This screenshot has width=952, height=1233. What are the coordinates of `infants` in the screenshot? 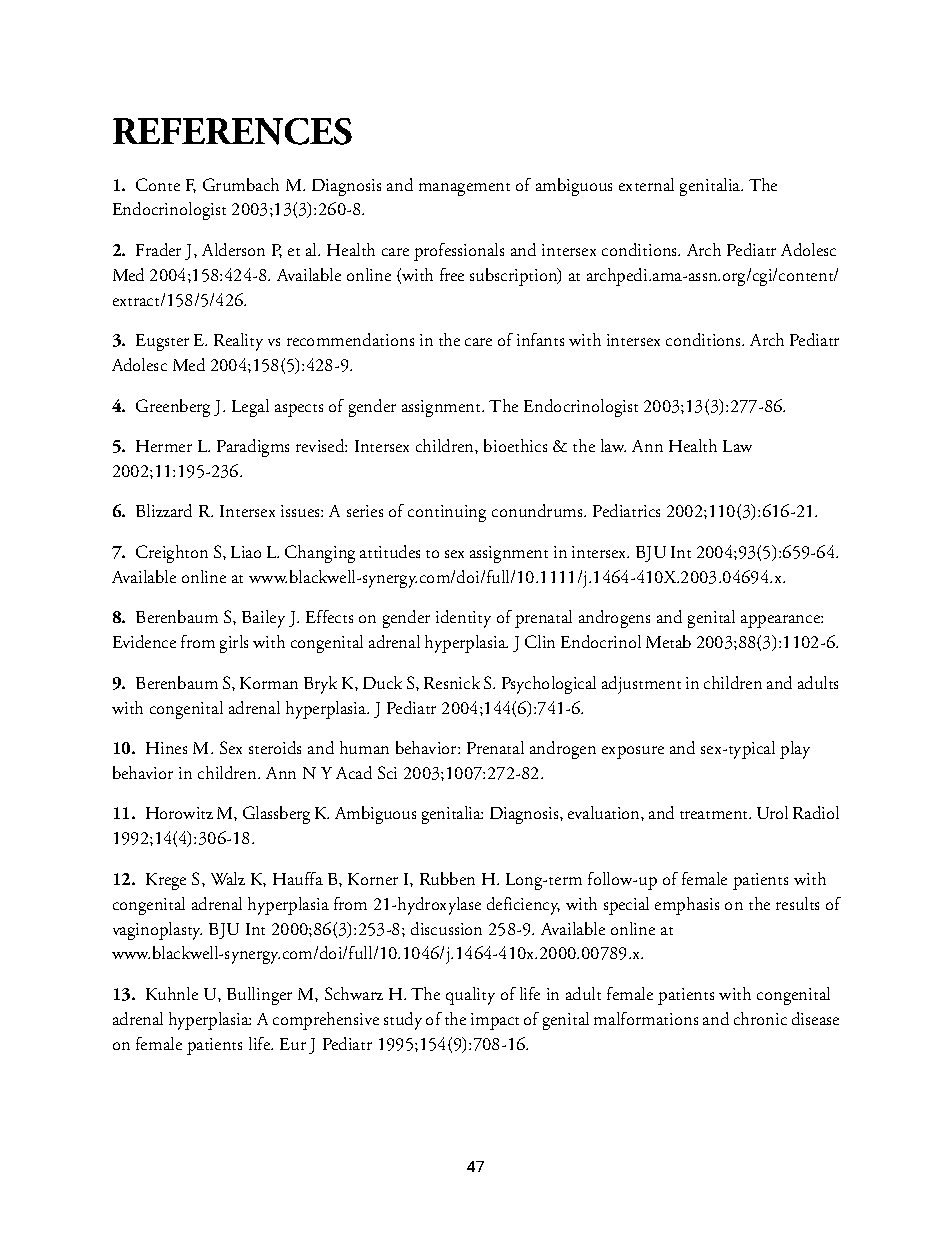 It's located at (540, 339).
